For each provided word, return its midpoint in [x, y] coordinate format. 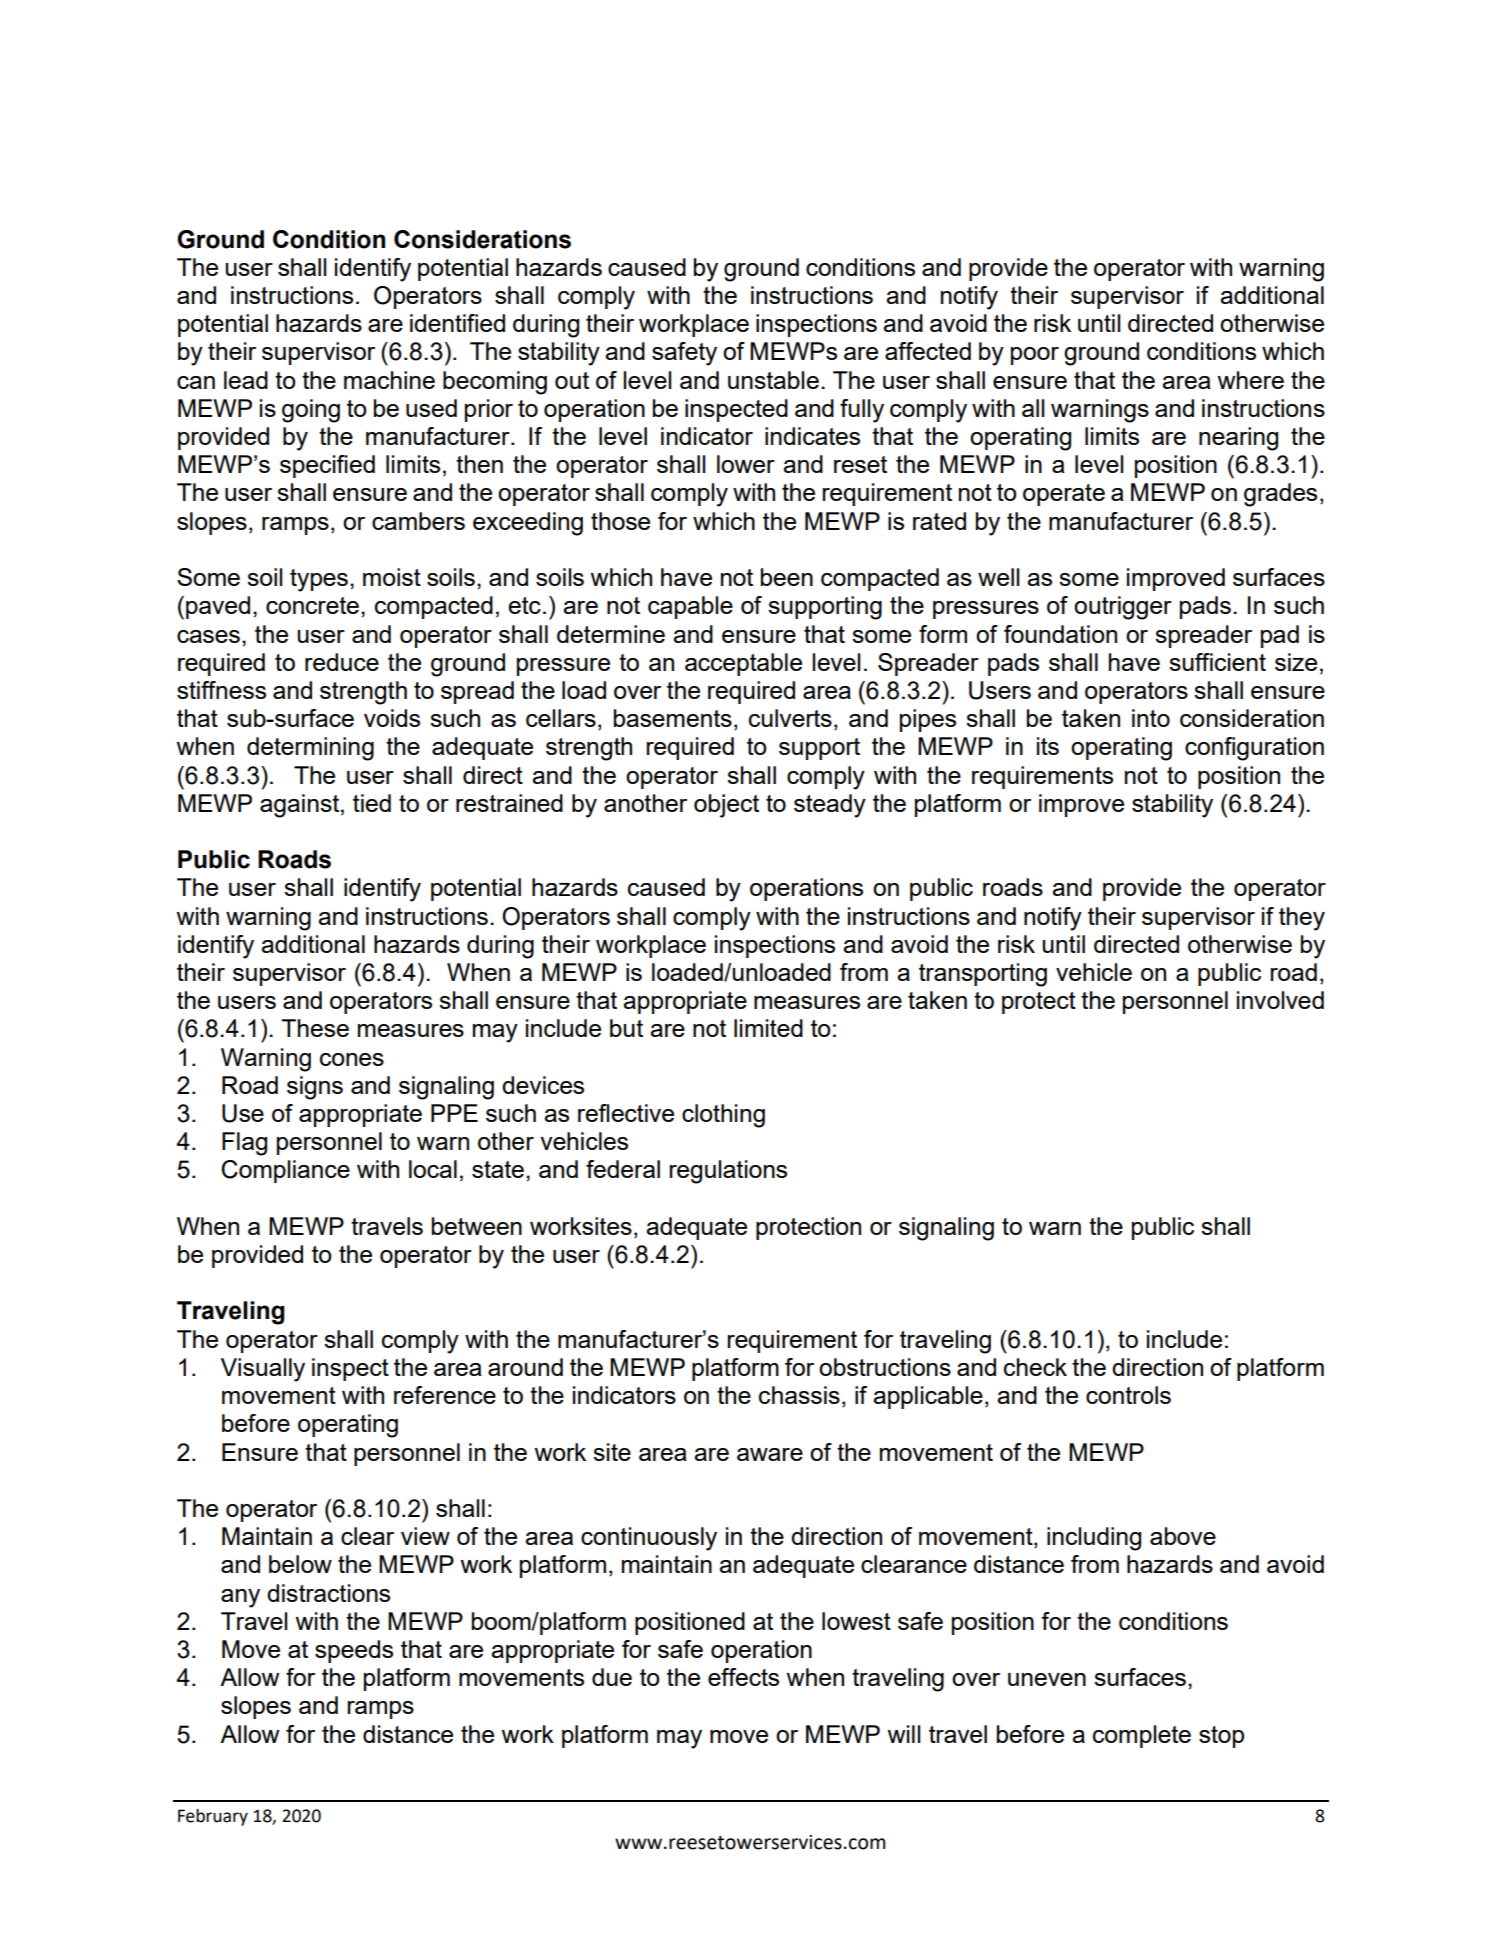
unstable [773, 380]
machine [389, 380]
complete [1142, 1736]
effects [743, 1677]
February [213, 1817]
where [1250, 380]
